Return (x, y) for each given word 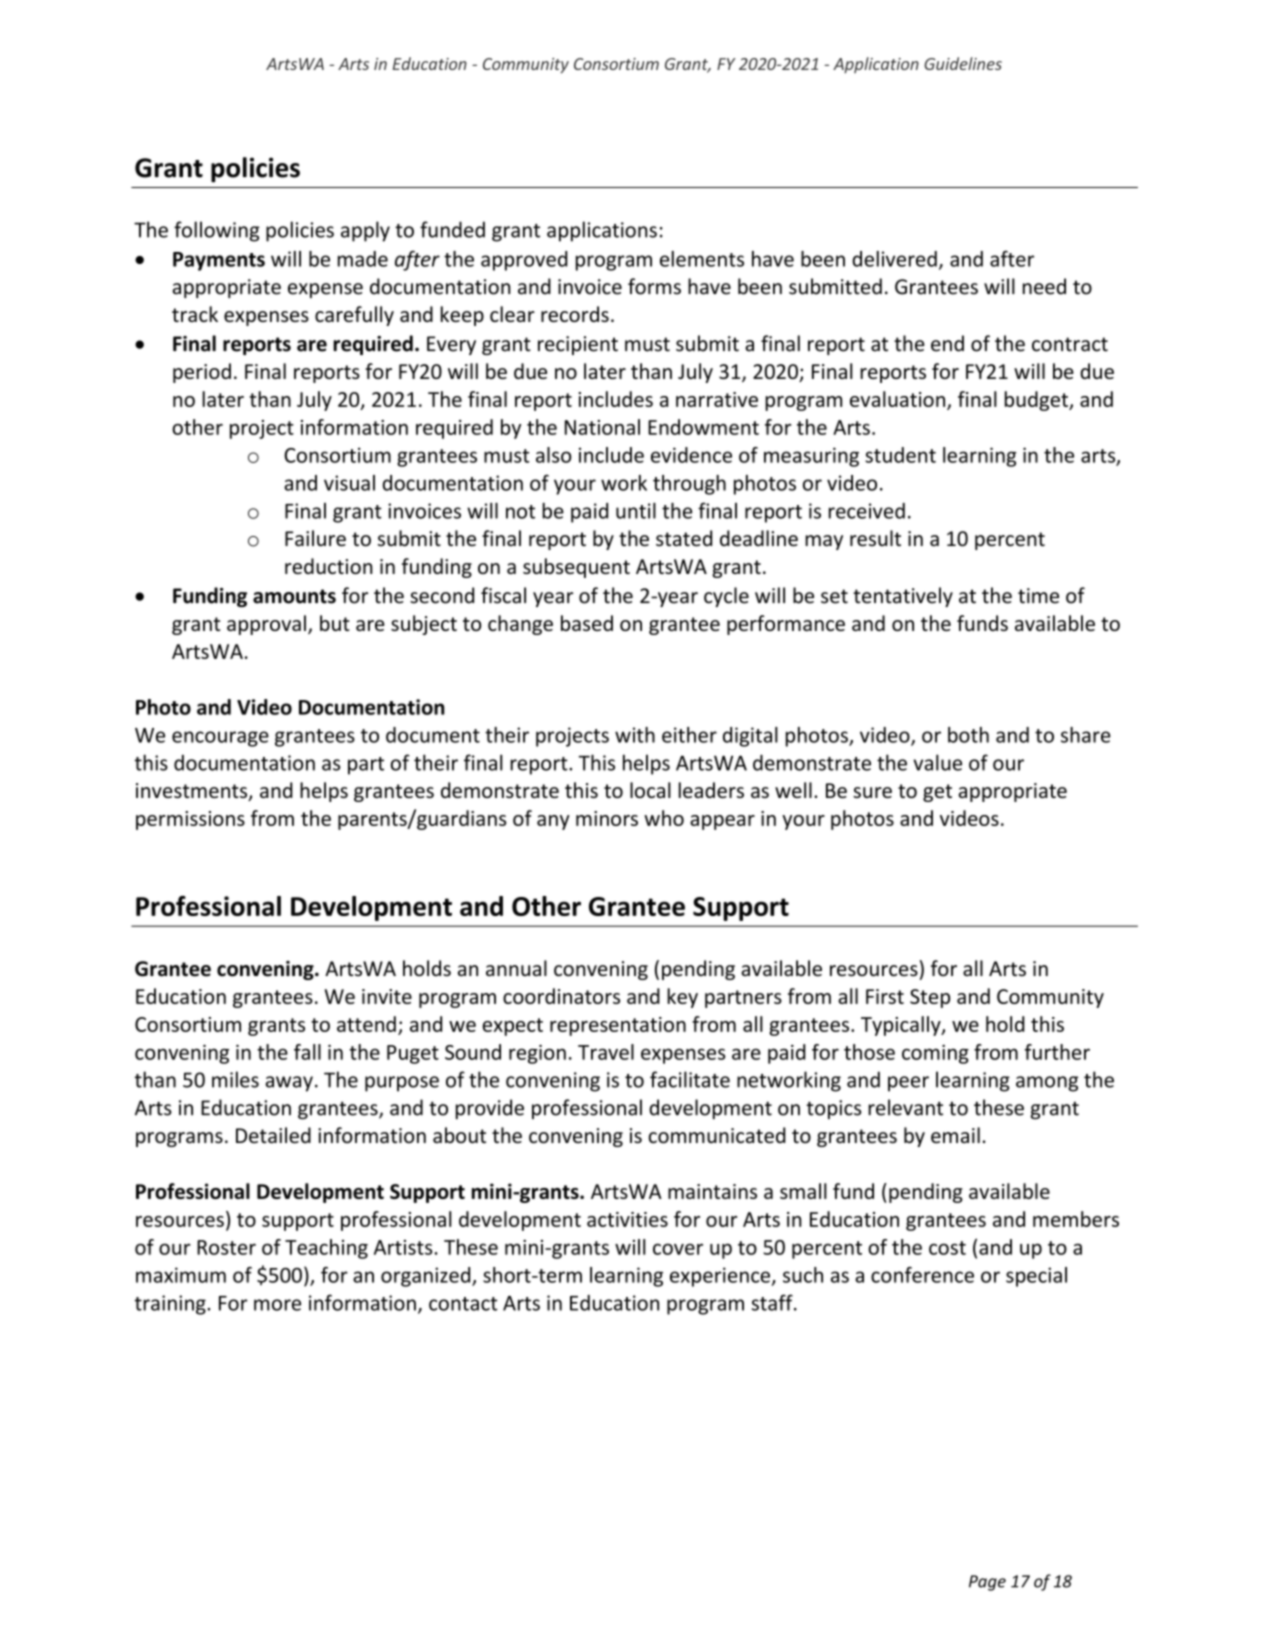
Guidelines (963, 63)
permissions (190, 820)
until (636, 510)
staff (773, 1302)
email (955, 1135)
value (937, 762)
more (277, 1305)
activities (627, 1219)
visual (349, 483)
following (217, 231)
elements (702, 259)
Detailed (273, 1135)
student (900, 455)
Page (987, 1583)
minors (607, 818)
